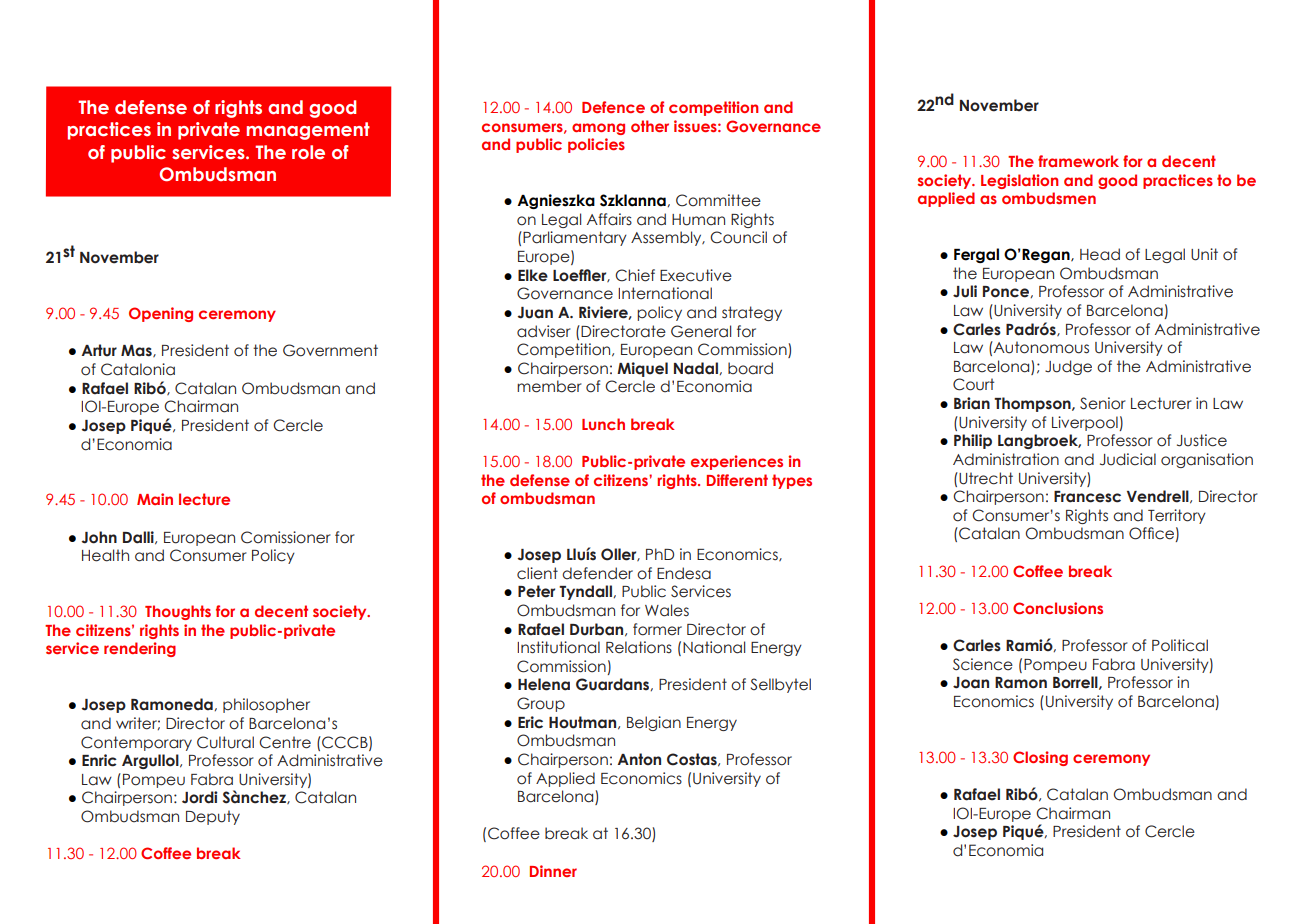  I want to click on Deputy, so click(213, 817).
